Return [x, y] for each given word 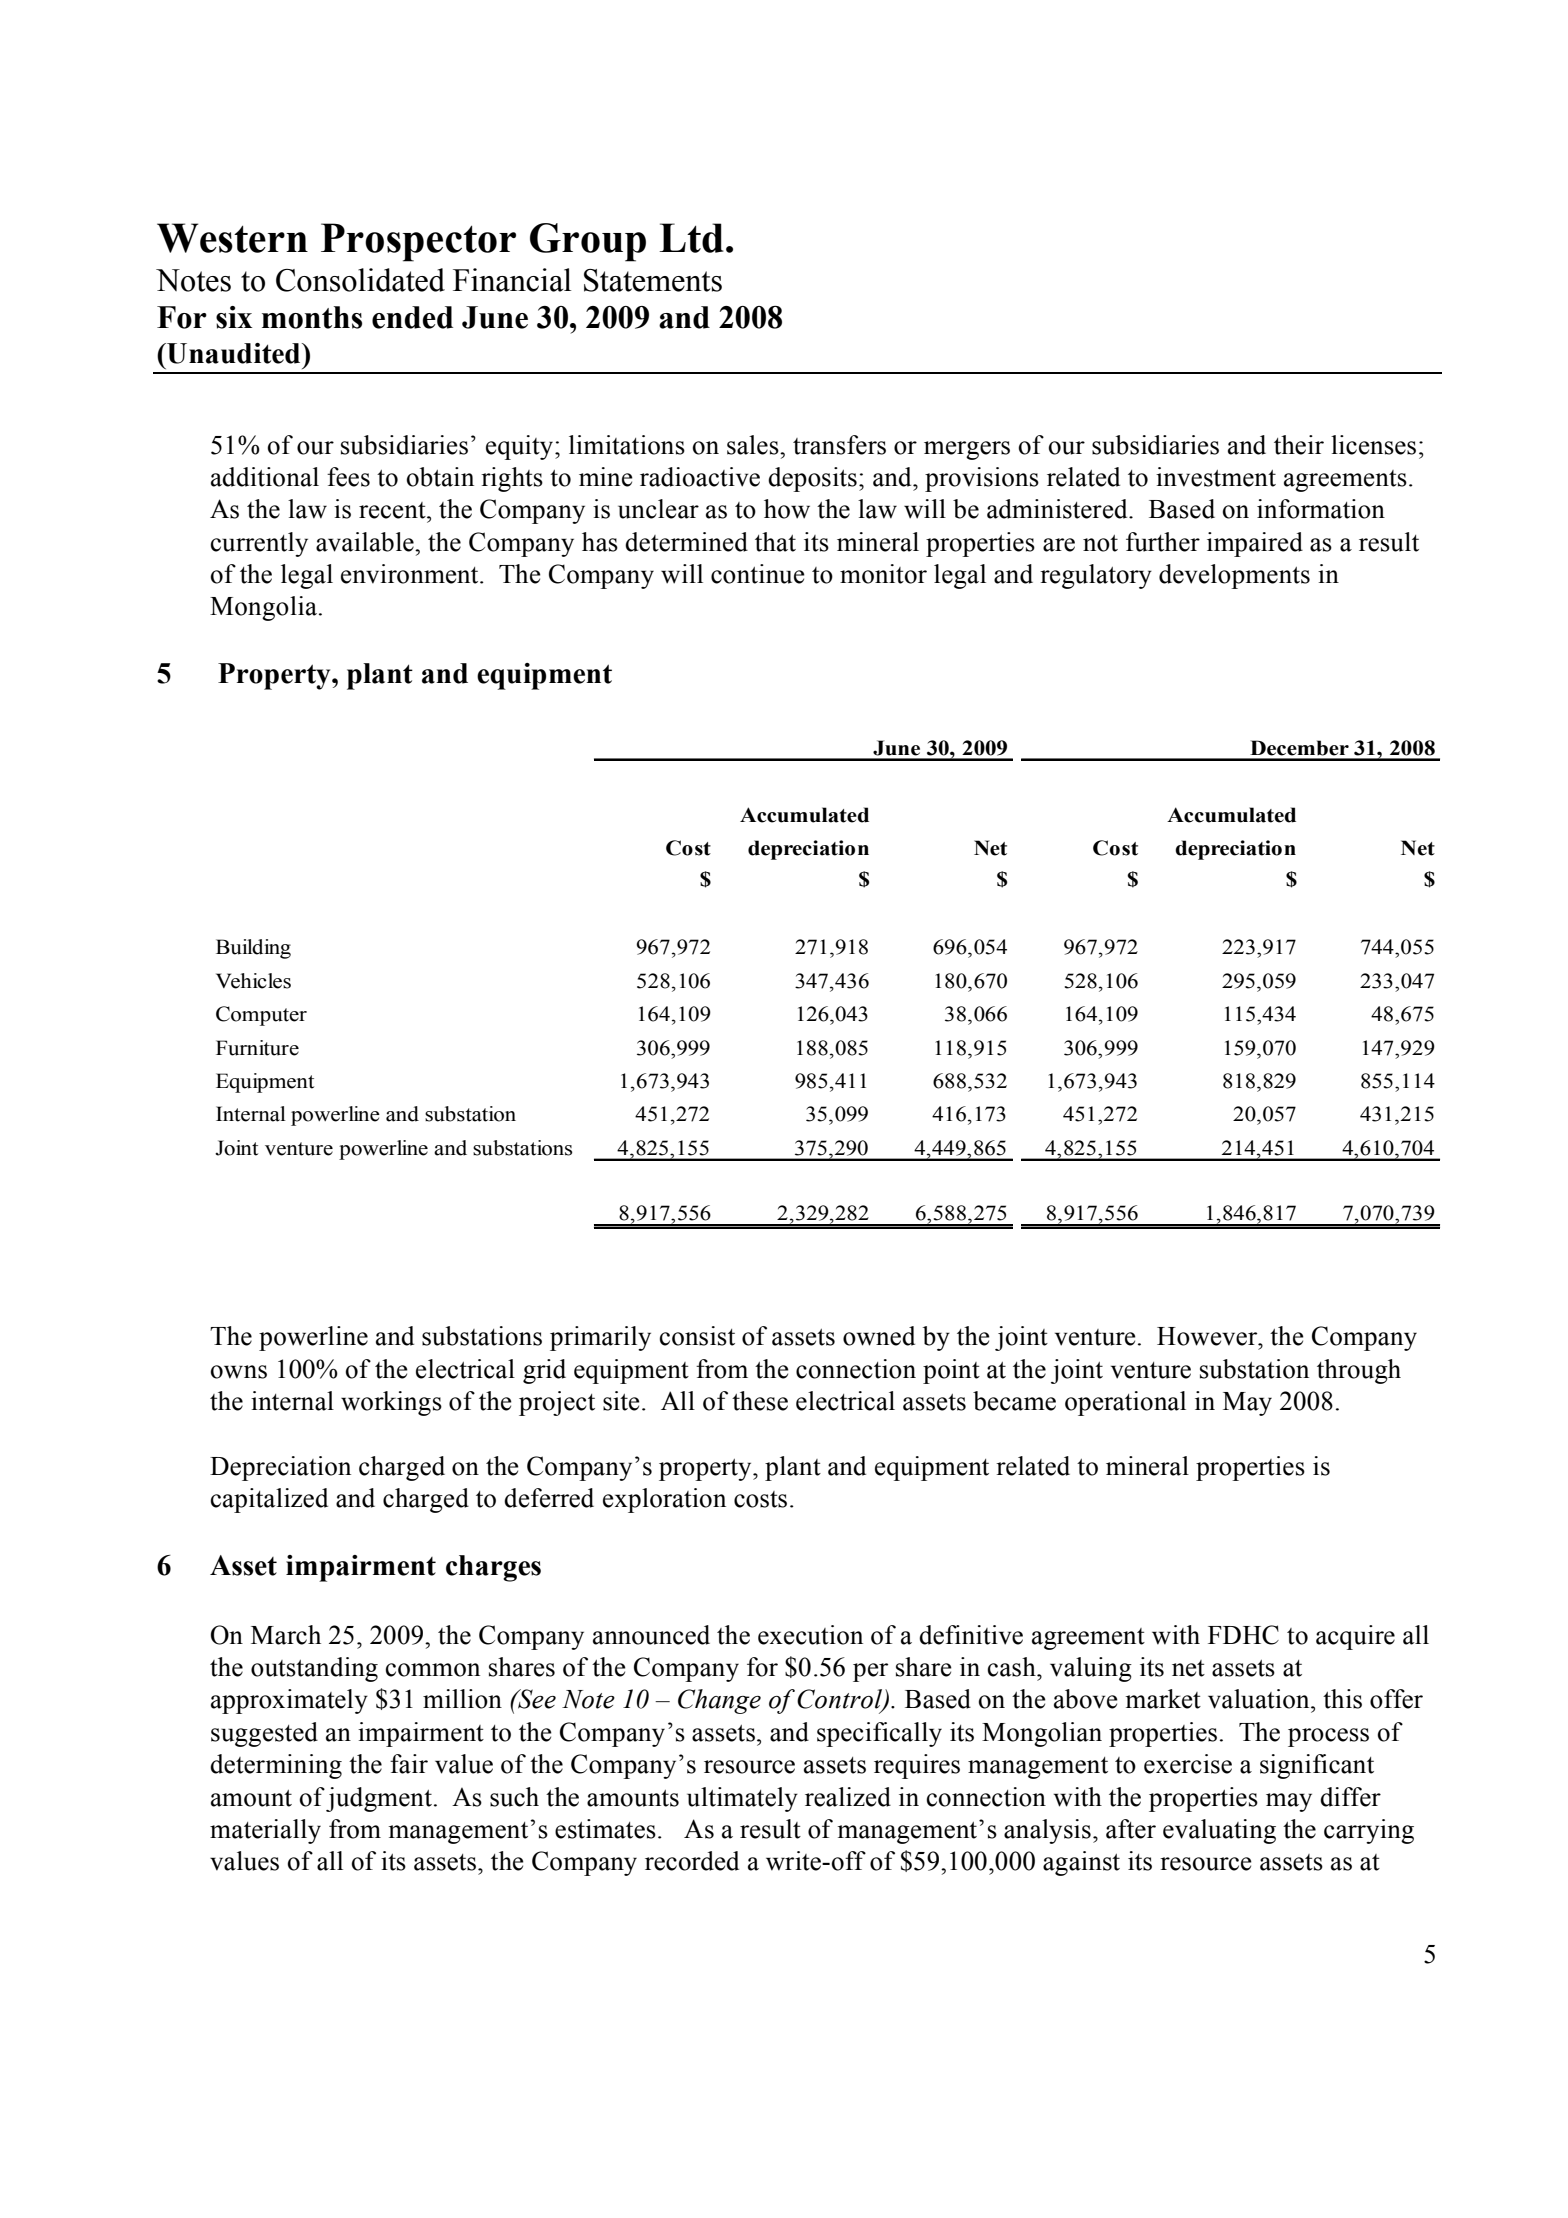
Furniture [257, 1048]
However [1208, 1336]
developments [1234, 576]
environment [411, 574]
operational [1125, 1403]
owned [879, 1336]
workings [391, 1403]
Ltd [691, 238]
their [1299, 445]
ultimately [742, 1799]
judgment [379, 1799]
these [760, 1401]
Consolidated [360, 280]
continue [758, 574]
